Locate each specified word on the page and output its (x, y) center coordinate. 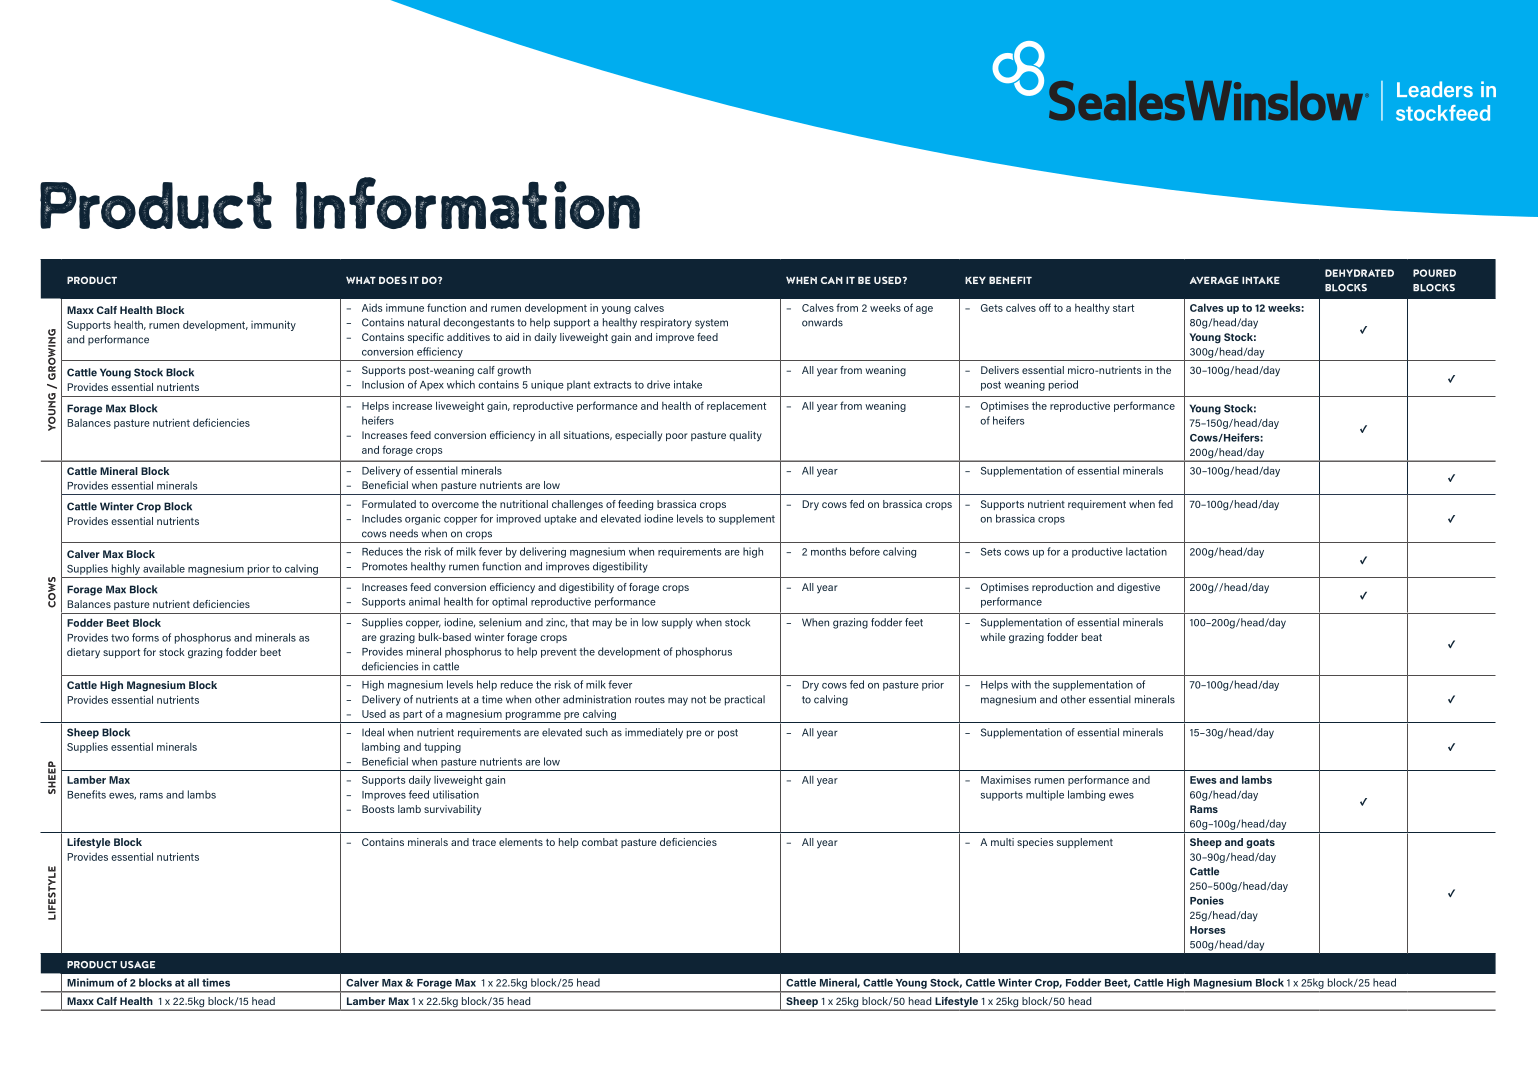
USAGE (137, 965)
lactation (1146, 551)
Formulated (389, 504)
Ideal (373, 732)
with (1021, 684)
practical (745, 700)
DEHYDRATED (1359, 273)
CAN (832, 280)
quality (745, 436)
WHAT (361, 280)
